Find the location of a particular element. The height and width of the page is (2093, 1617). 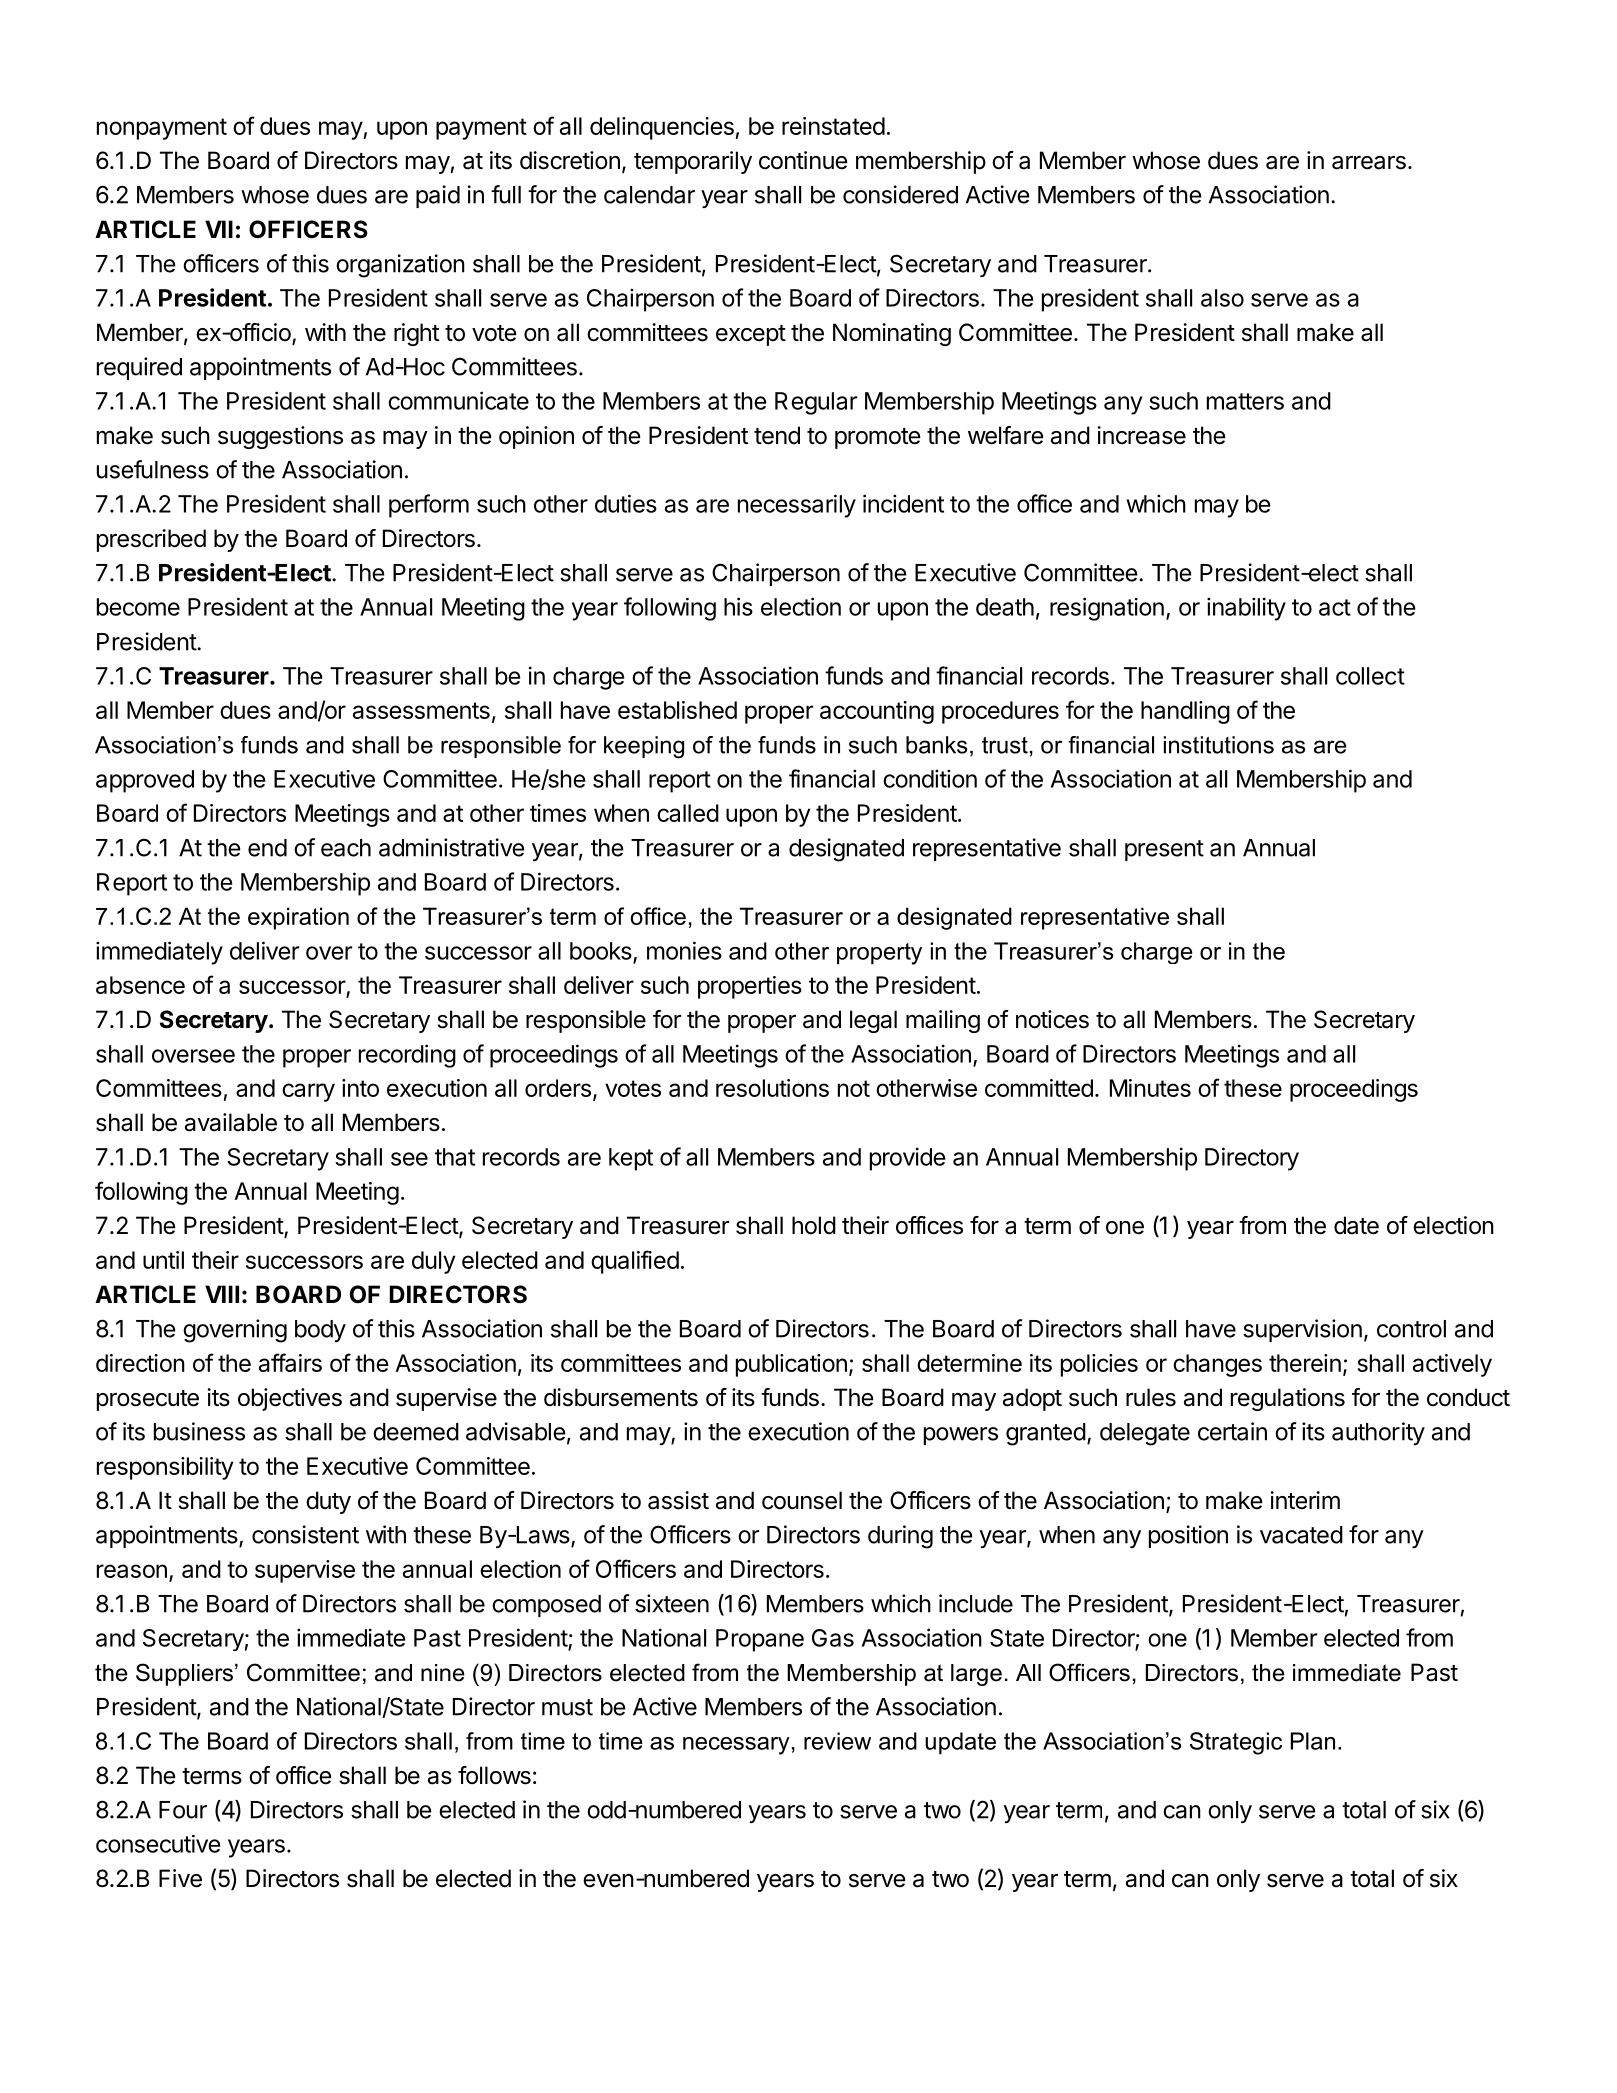

review is located at coordinates (837, 1741).
